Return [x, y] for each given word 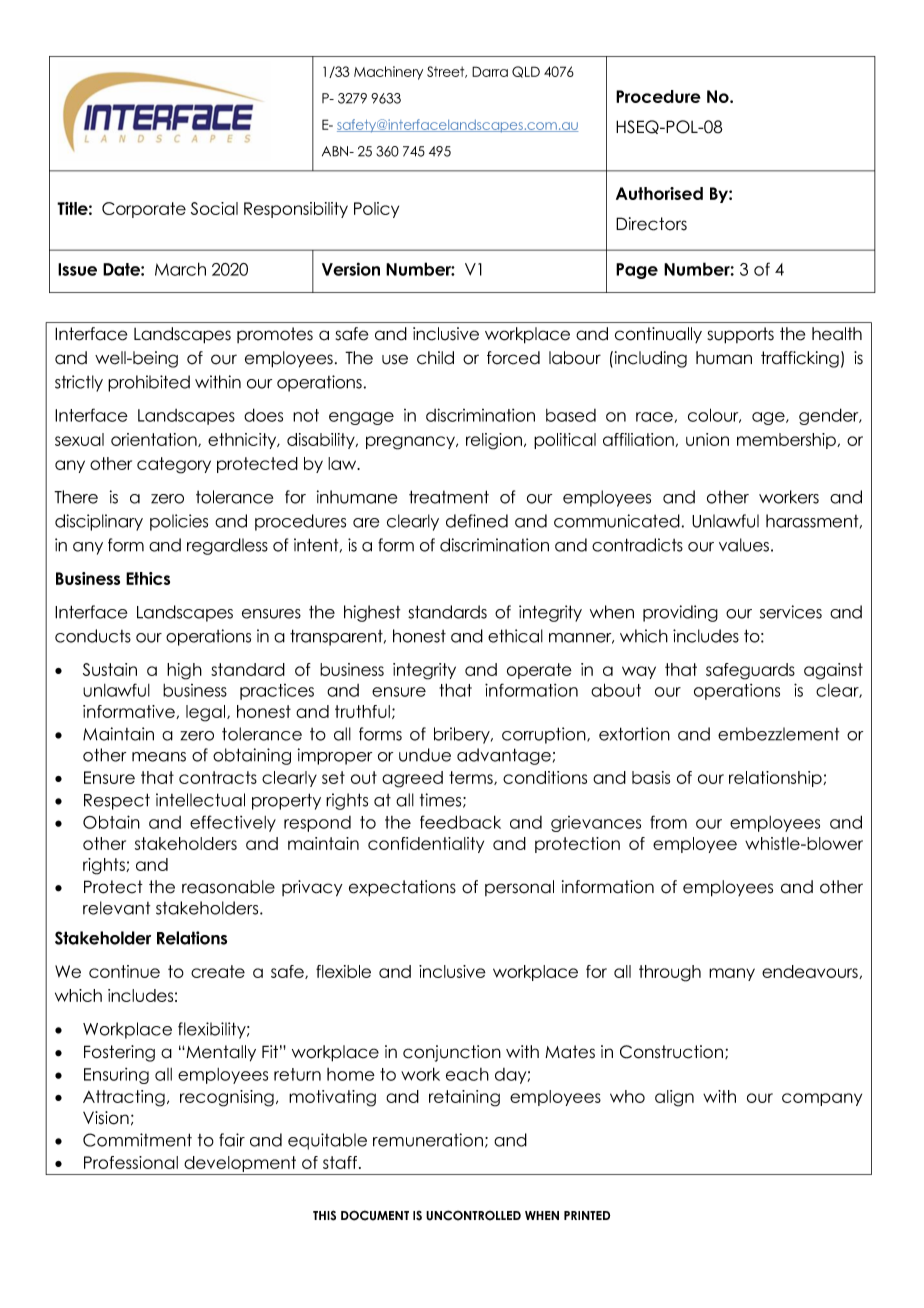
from [668, 822]
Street [447, 72]
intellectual [200, 800]
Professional [131, 1162]
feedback [460, 822]
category [174, 465]
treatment [449, 497]
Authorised [659, 193]
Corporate [144, 210]
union [707, 439]
